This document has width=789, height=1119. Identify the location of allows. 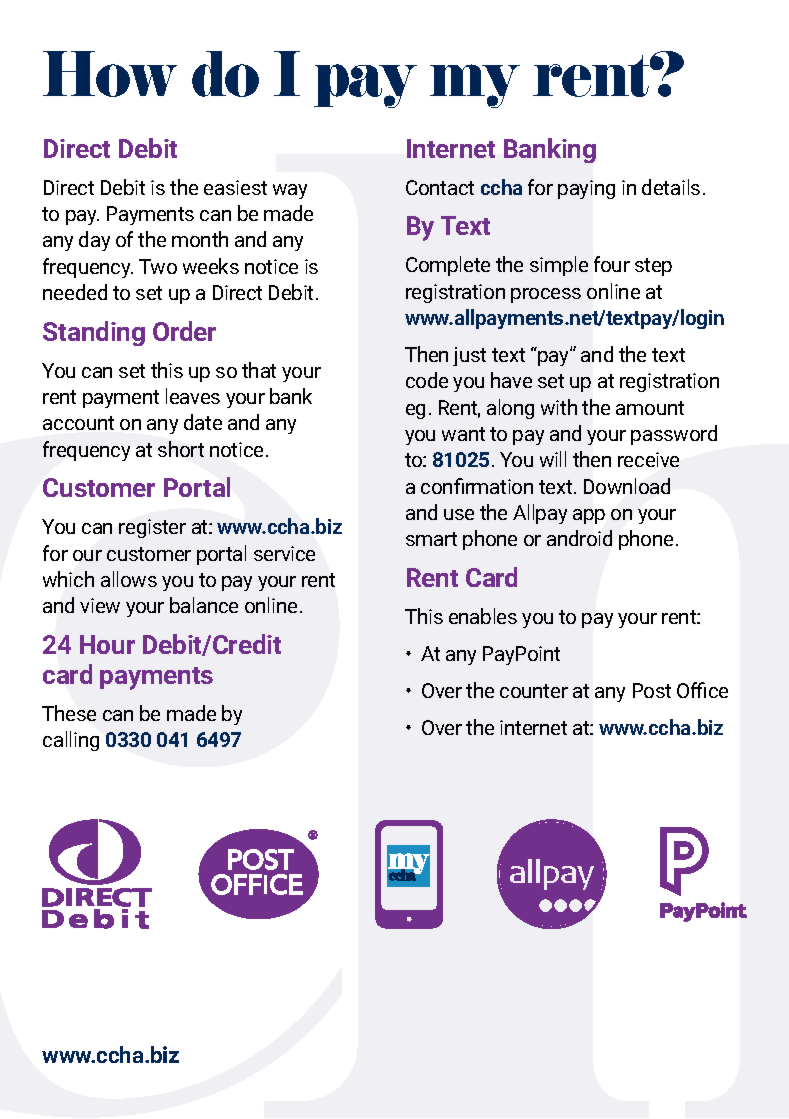
(129, 579).
